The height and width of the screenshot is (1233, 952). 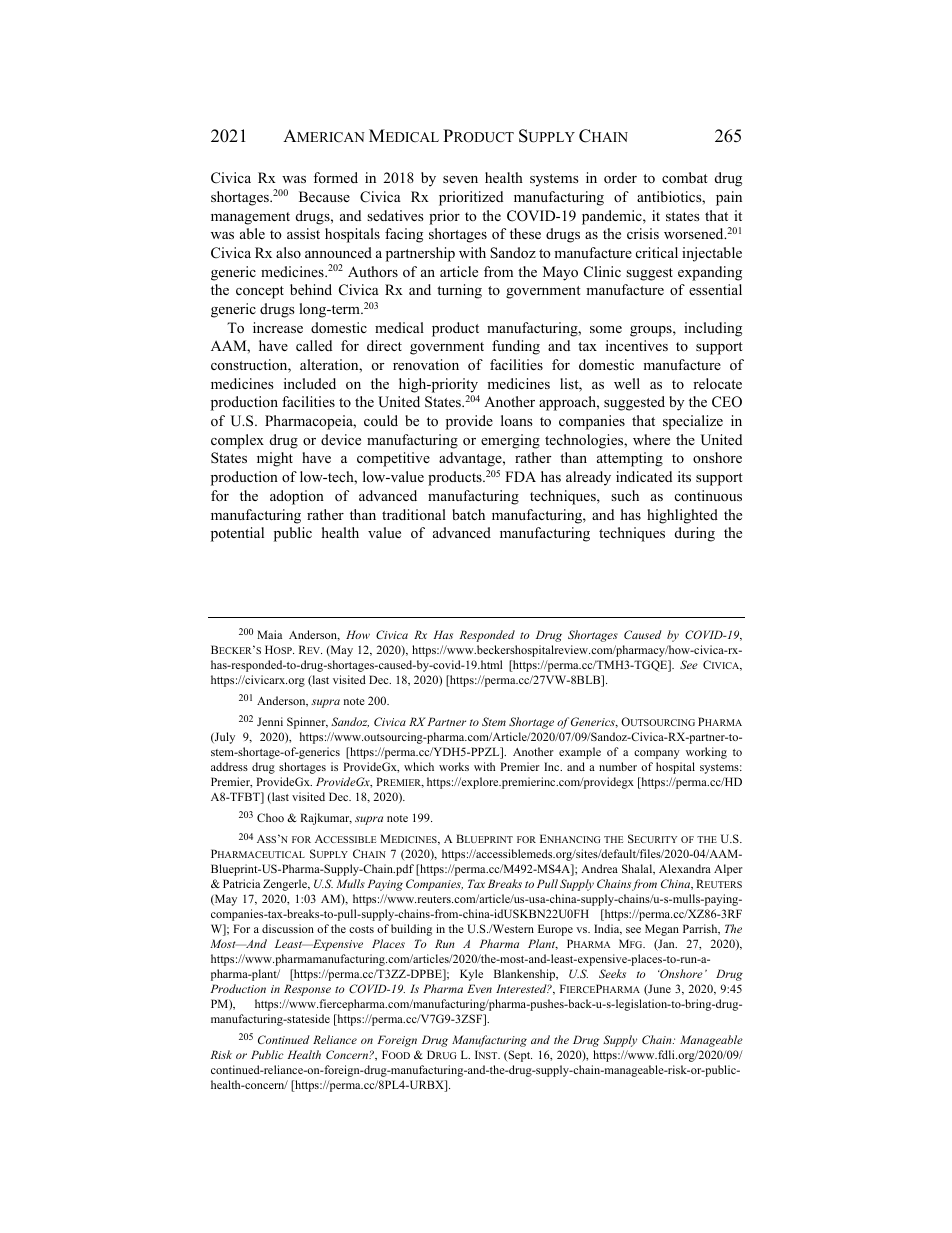 What do you see at coordinates (684, 476) in the screenshot?
I see `its` at bounding box center [684, 476].
